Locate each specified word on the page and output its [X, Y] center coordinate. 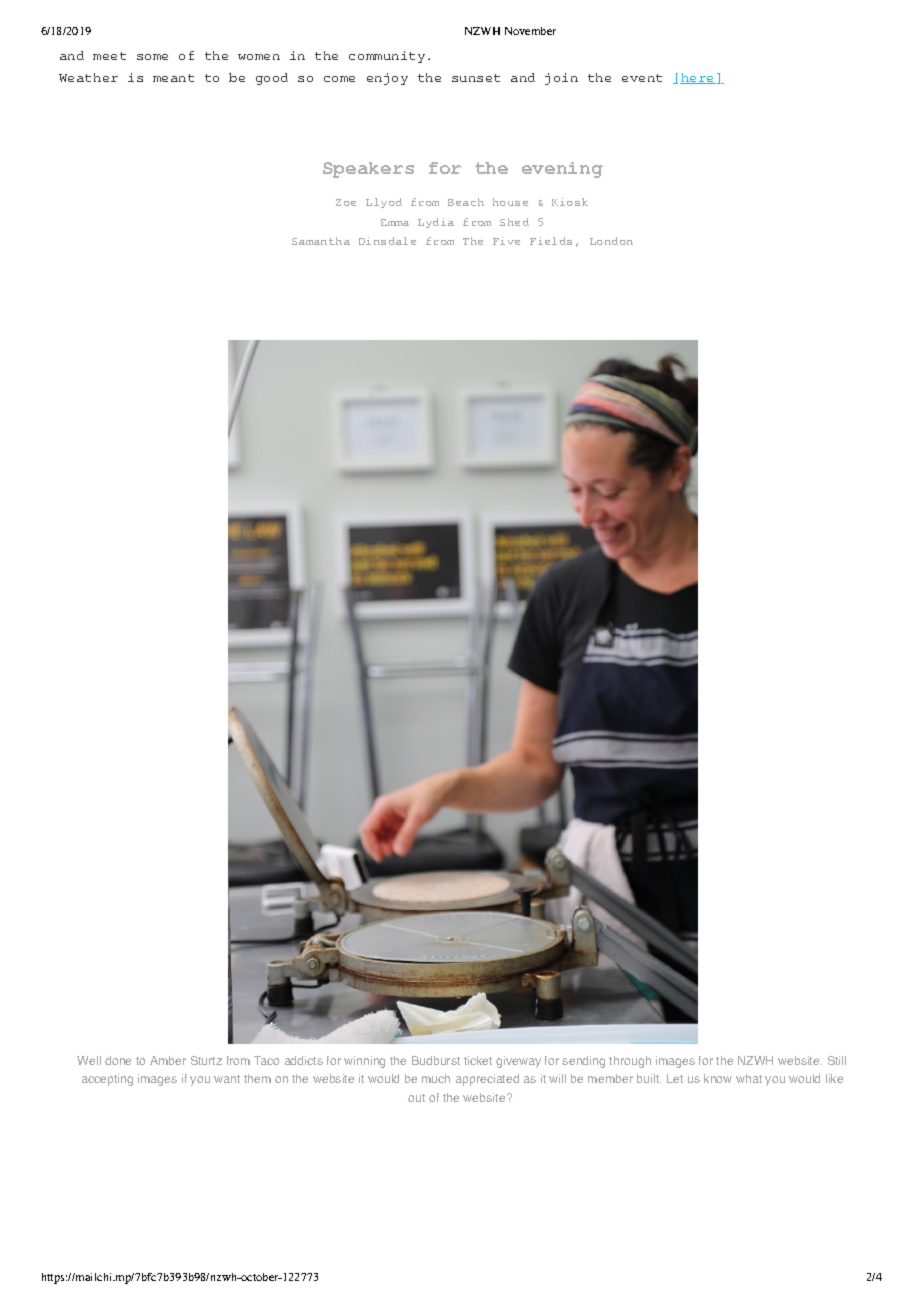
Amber [168, 1060]
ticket [478, 1060]
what [749, 1078]
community [387, 57]
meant [173, 78]
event [642, 78]
